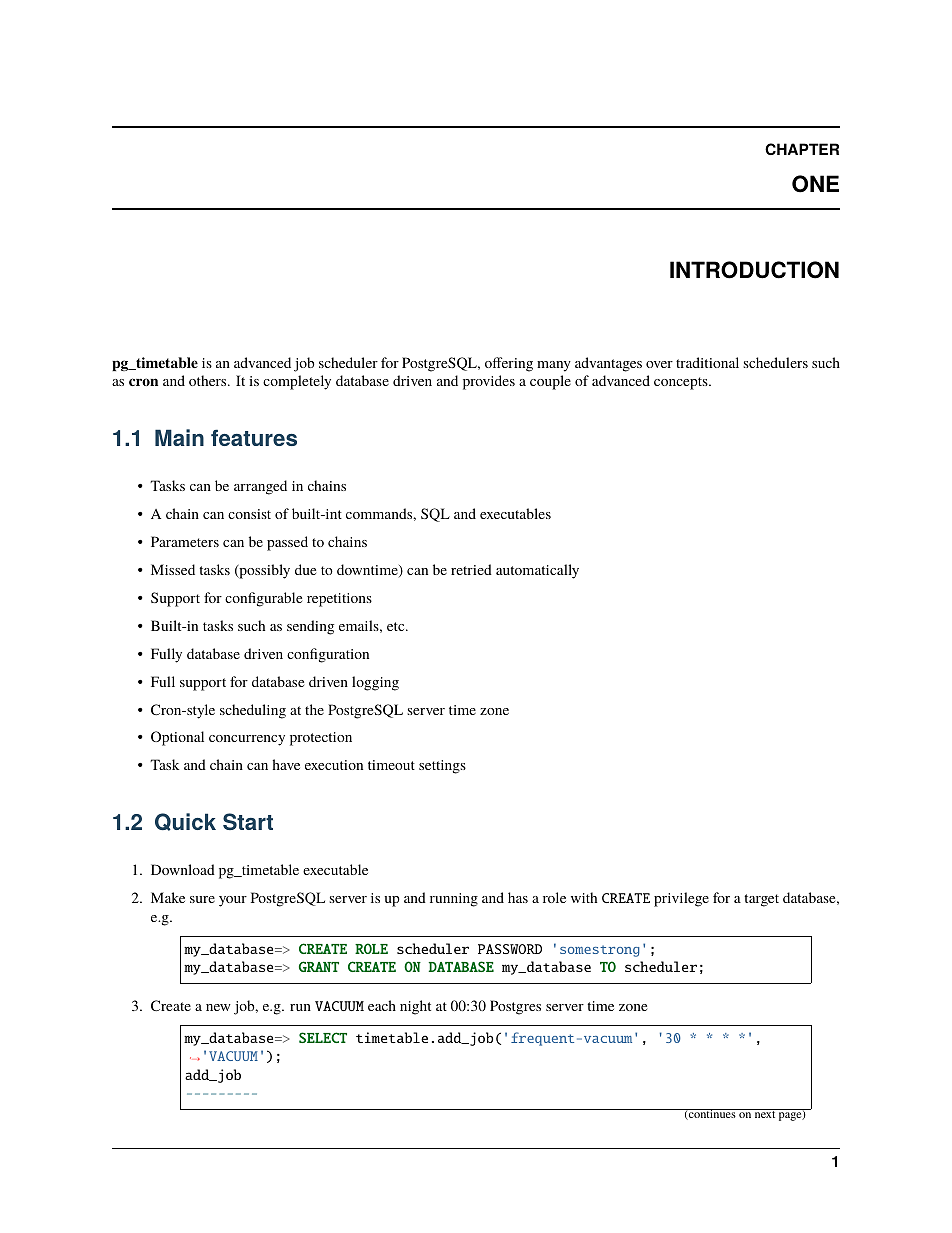 The width and height of the document is (952, 1233). Describe the element at coordinates (802, 149) in the document. I see `CHAPTER` at that location.
